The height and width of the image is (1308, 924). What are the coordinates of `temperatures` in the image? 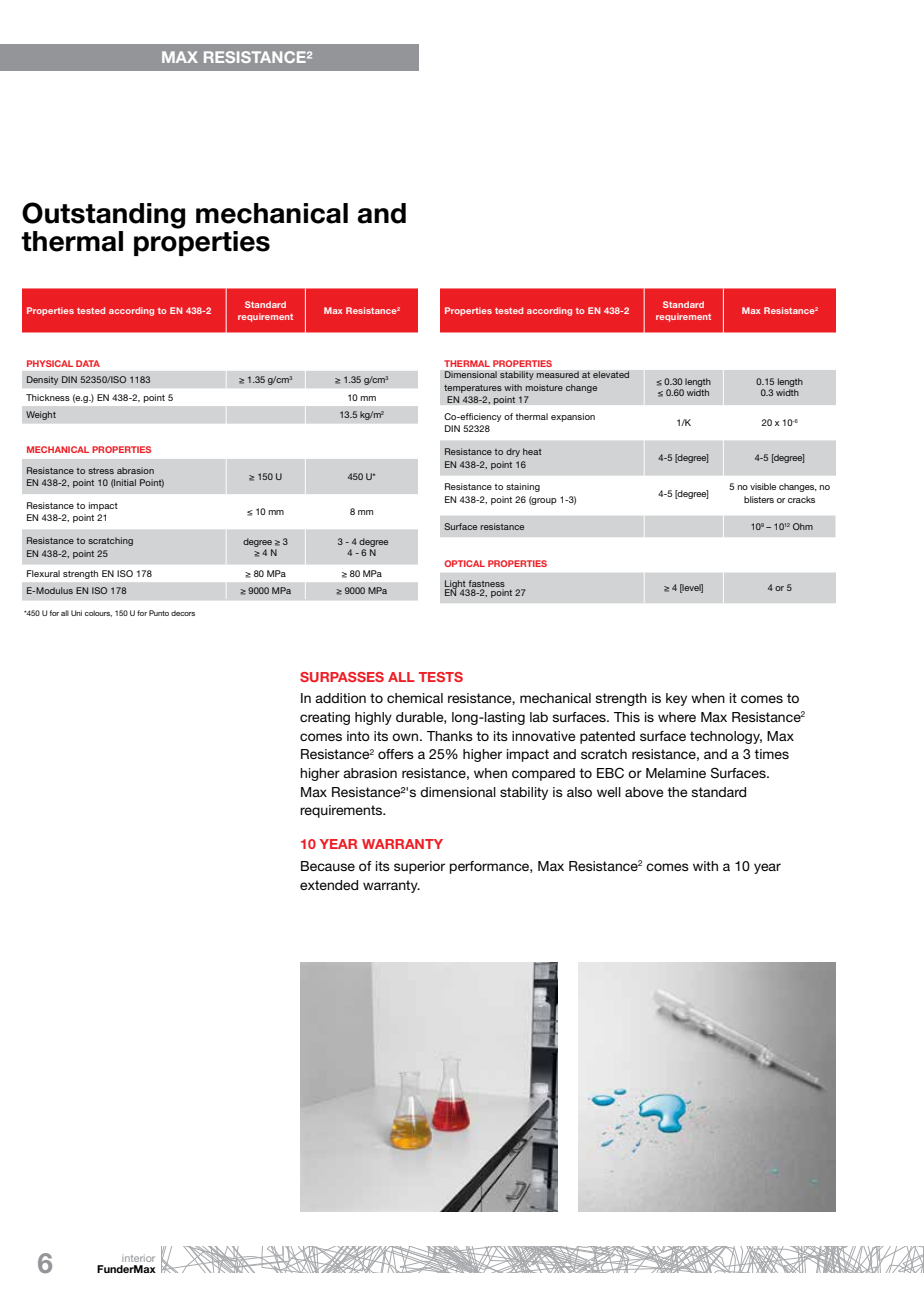 It's located at (473, 389).
